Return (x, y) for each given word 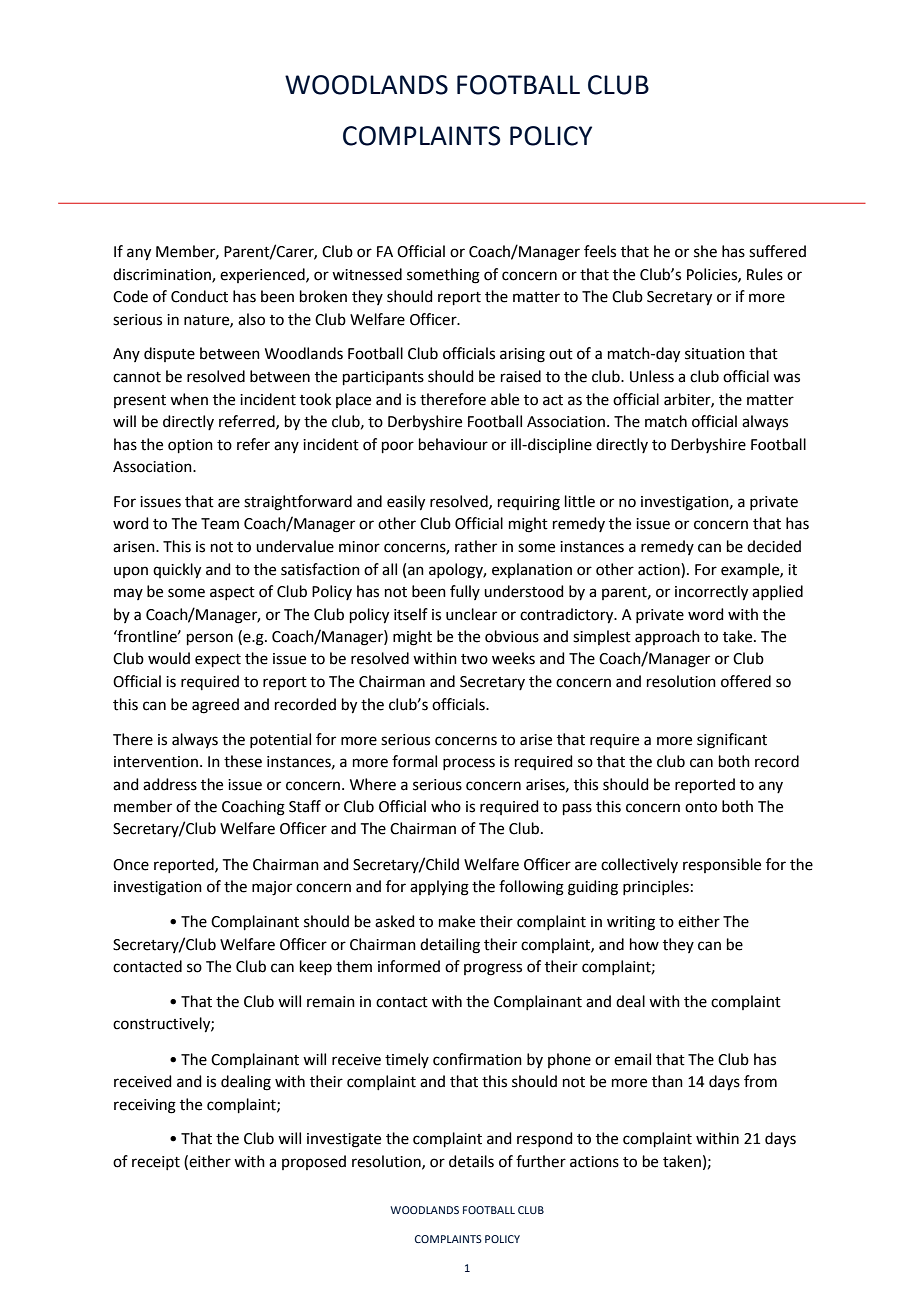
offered (746, 681)
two (474, 659)
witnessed (367, 274)
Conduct (199, 296)
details (471, 1161)
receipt (156, 1163)
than (667, 1081)
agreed (215, 706)
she (705, 251)
